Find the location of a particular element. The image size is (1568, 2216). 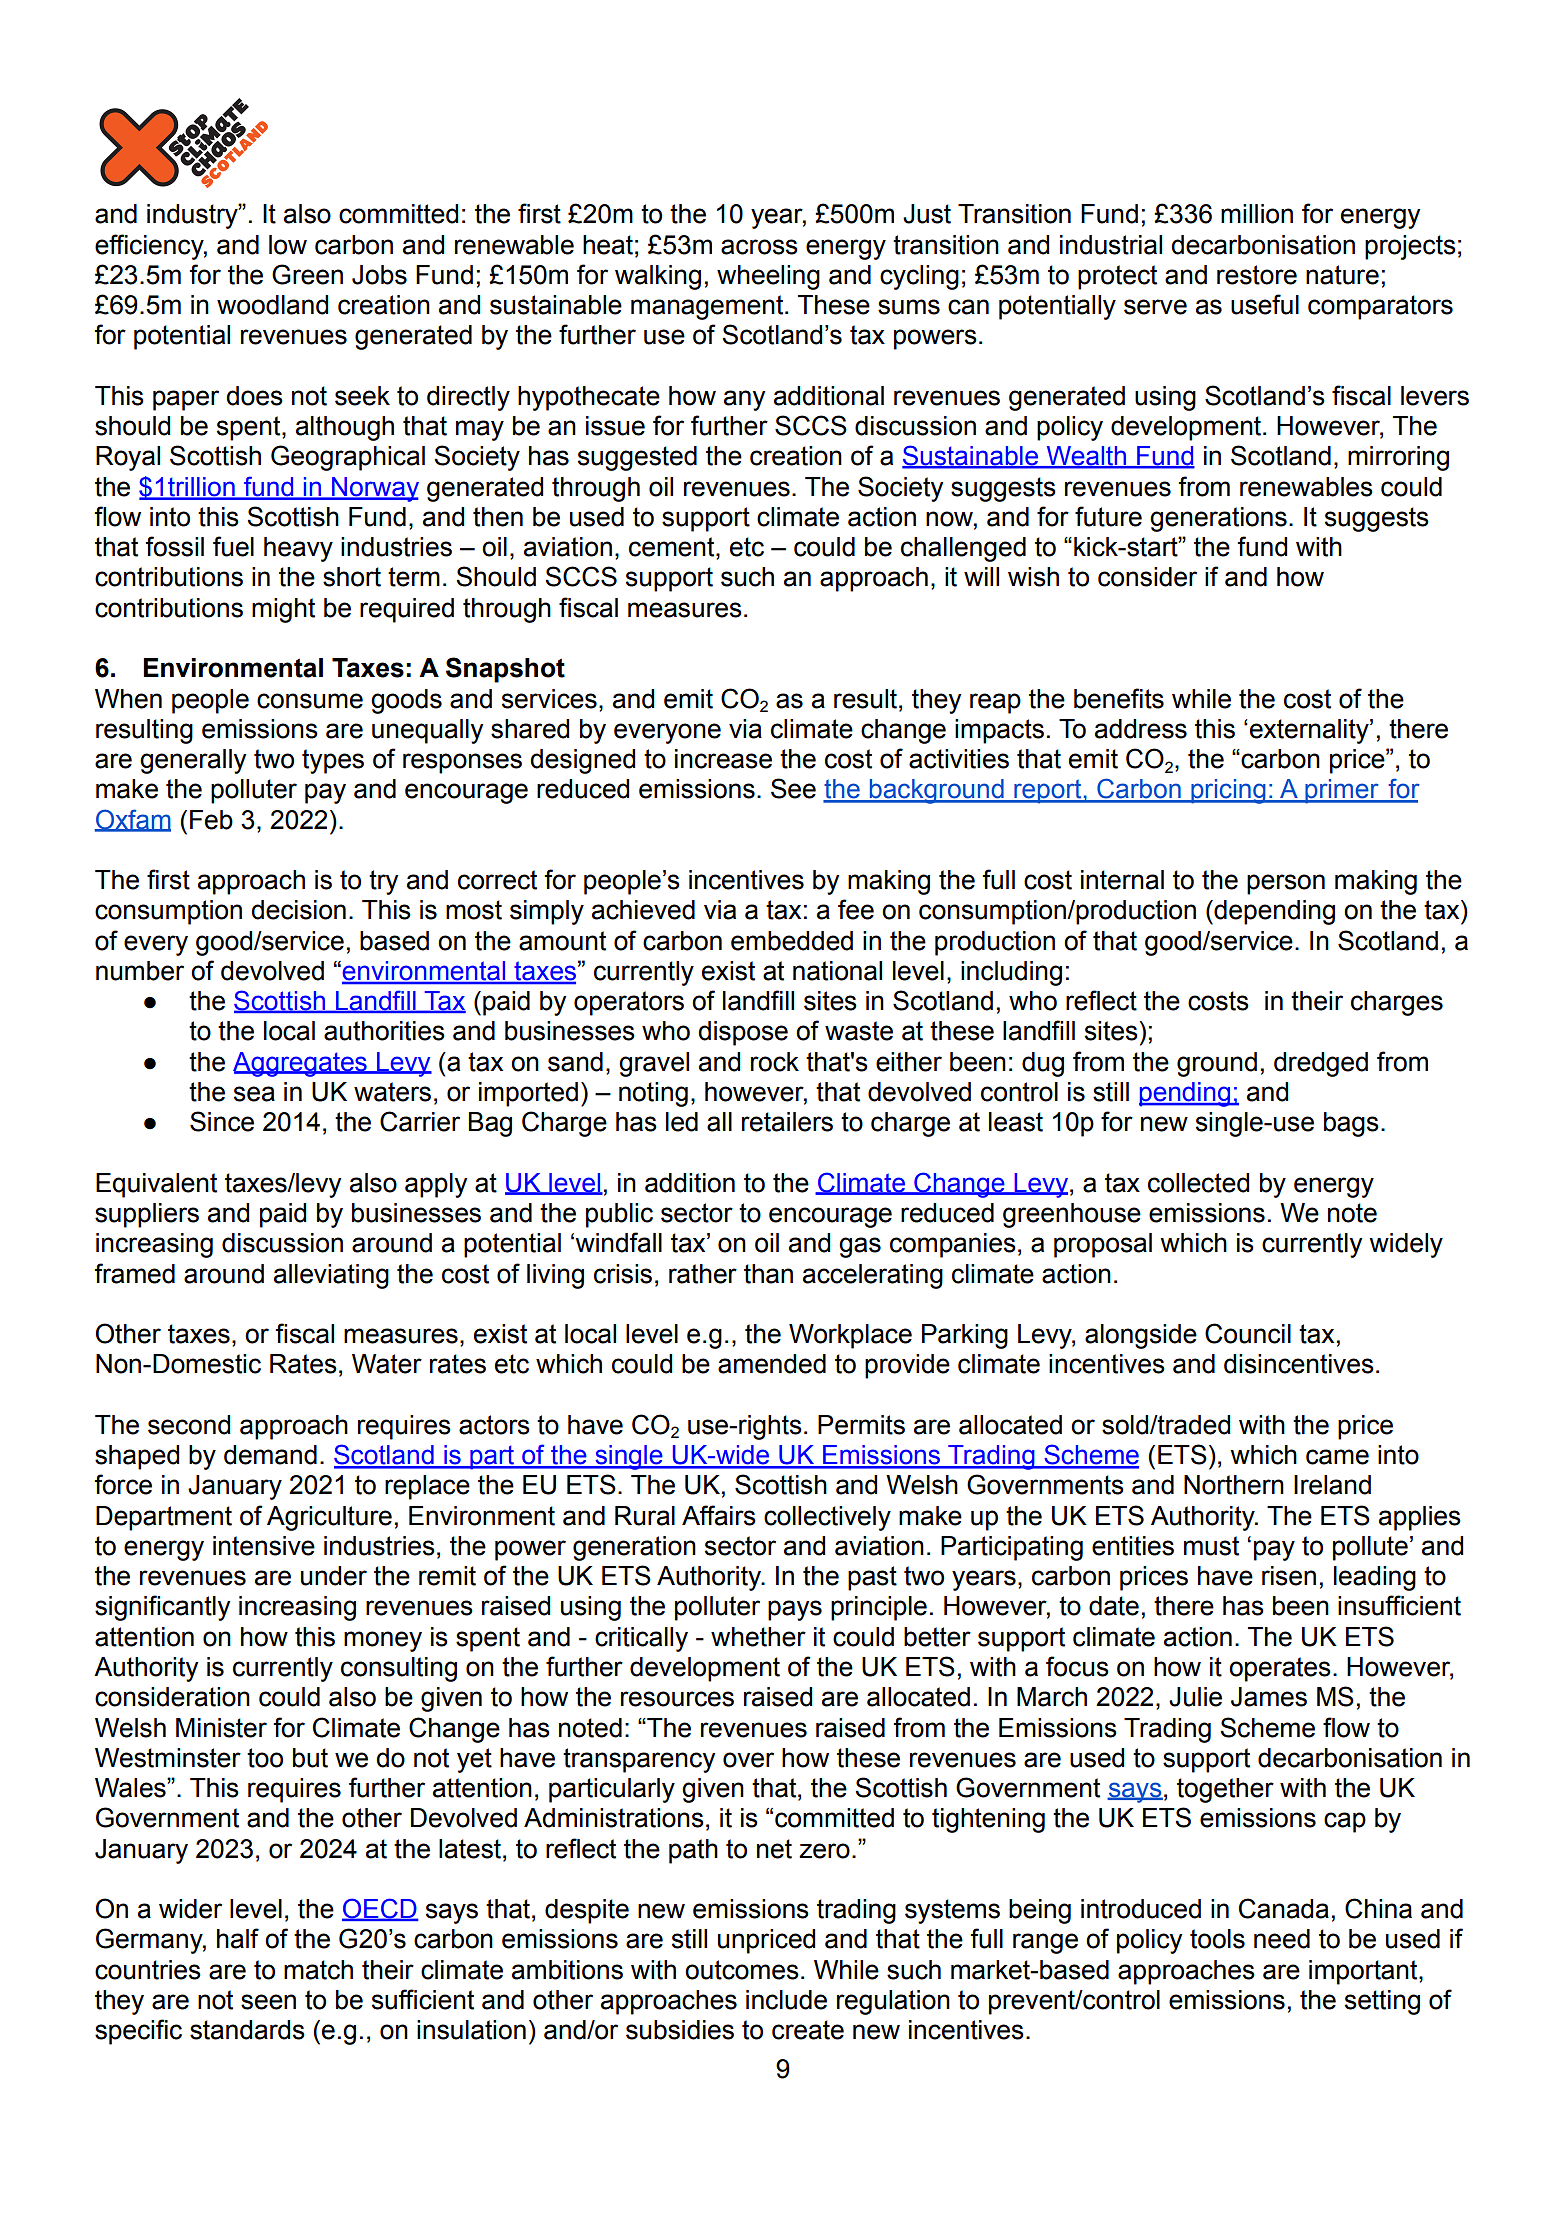

retailers is located at coordinates (787, 1122).
